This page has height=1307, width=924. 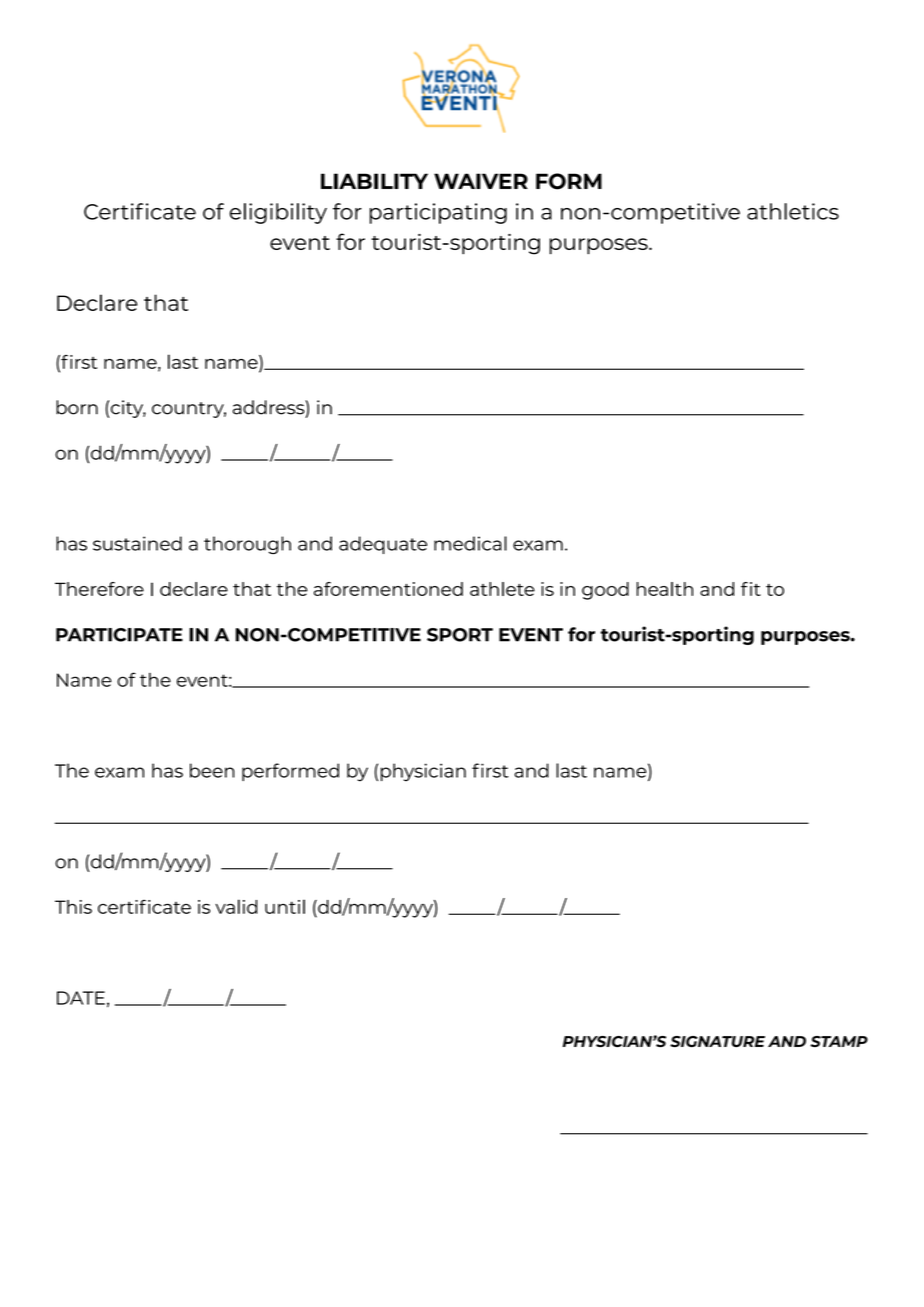 I want to click on athlete, so click(x=502, y=589).
